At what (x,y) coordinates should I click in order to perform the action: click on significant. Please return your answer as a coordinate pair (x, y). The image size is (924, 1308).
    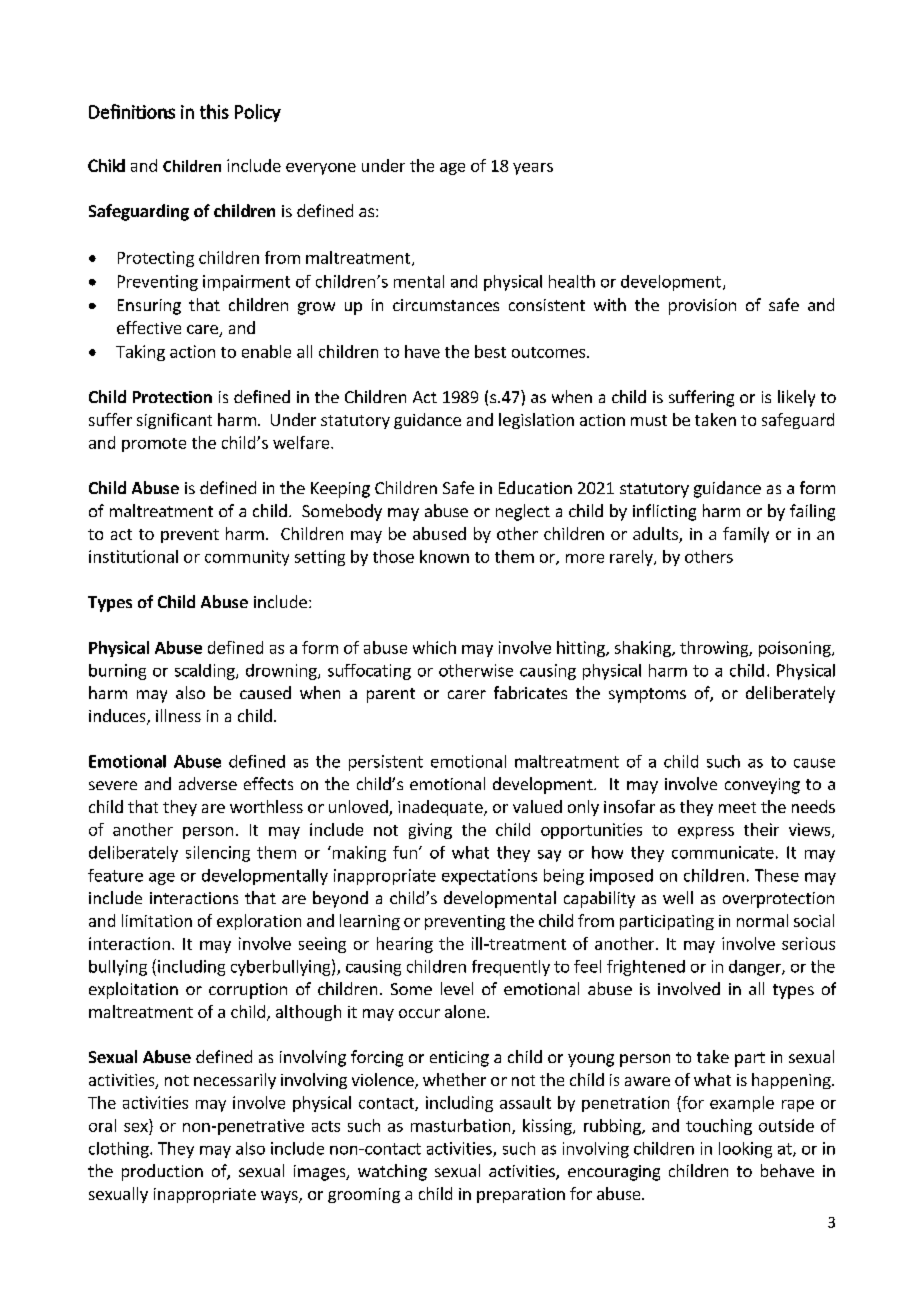
    Looking at the image, I should click on (174, 421).
